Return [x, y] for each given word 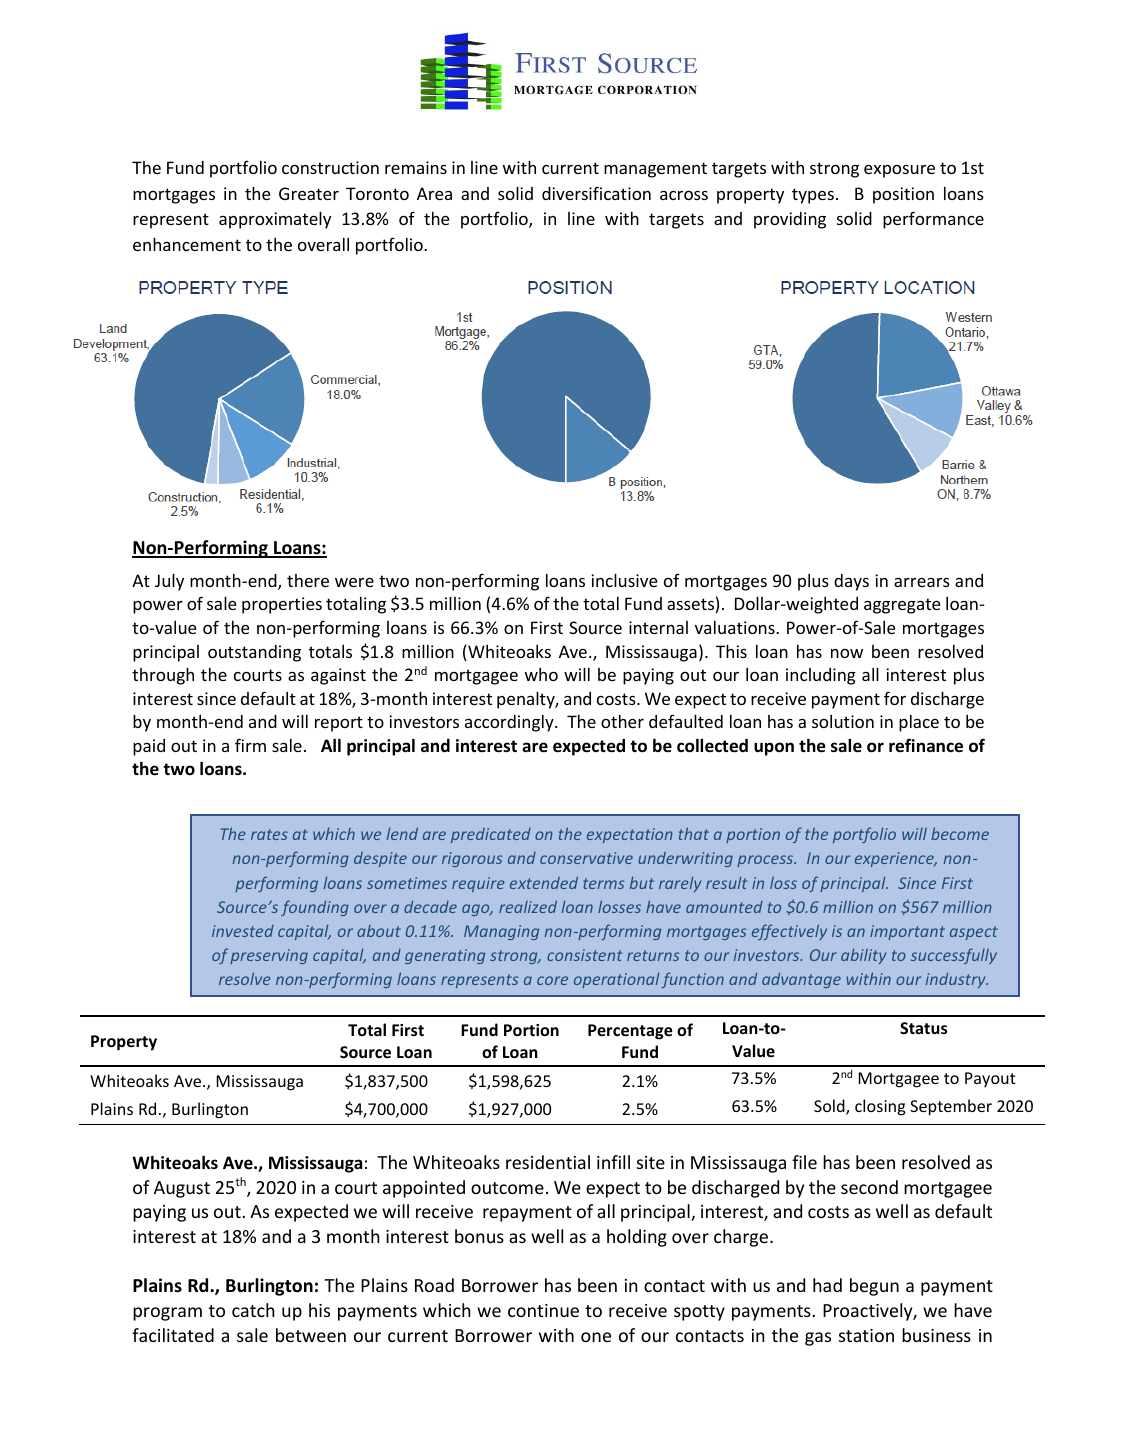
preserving [269, 956]
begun [874, 1287]
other [622, 721]
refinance [926, 745]
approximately [275, 220]
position [903, 195]
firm [250, 745]
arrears [922, 582]
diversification [596, 193]
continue [543, 1310]
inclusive [624, 580]
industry [957, 980]
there [308, 580]
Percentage [630, 1032]
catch [253, 1310]
